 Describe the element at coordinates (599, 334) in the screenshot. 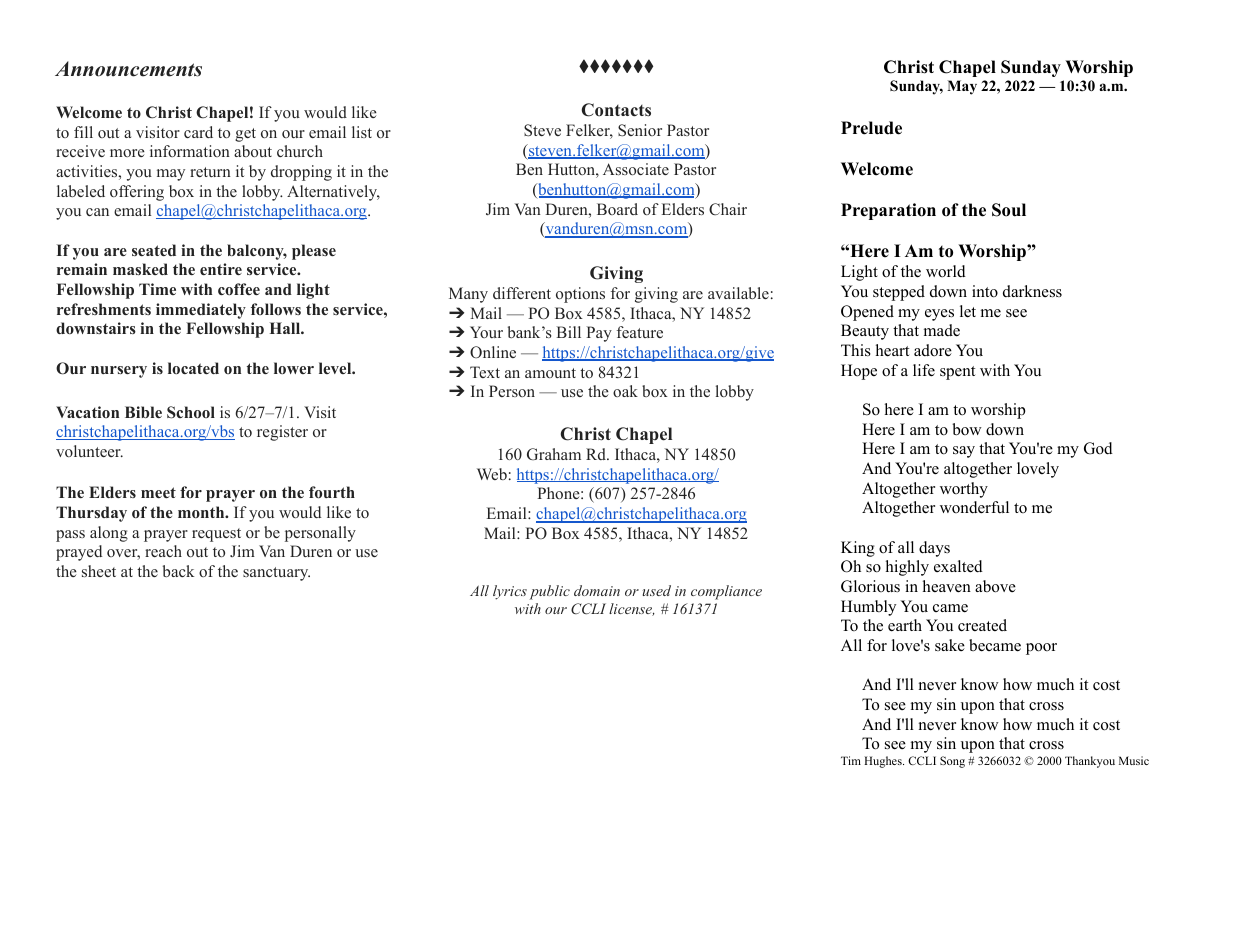

I see `Pay` at that location.
